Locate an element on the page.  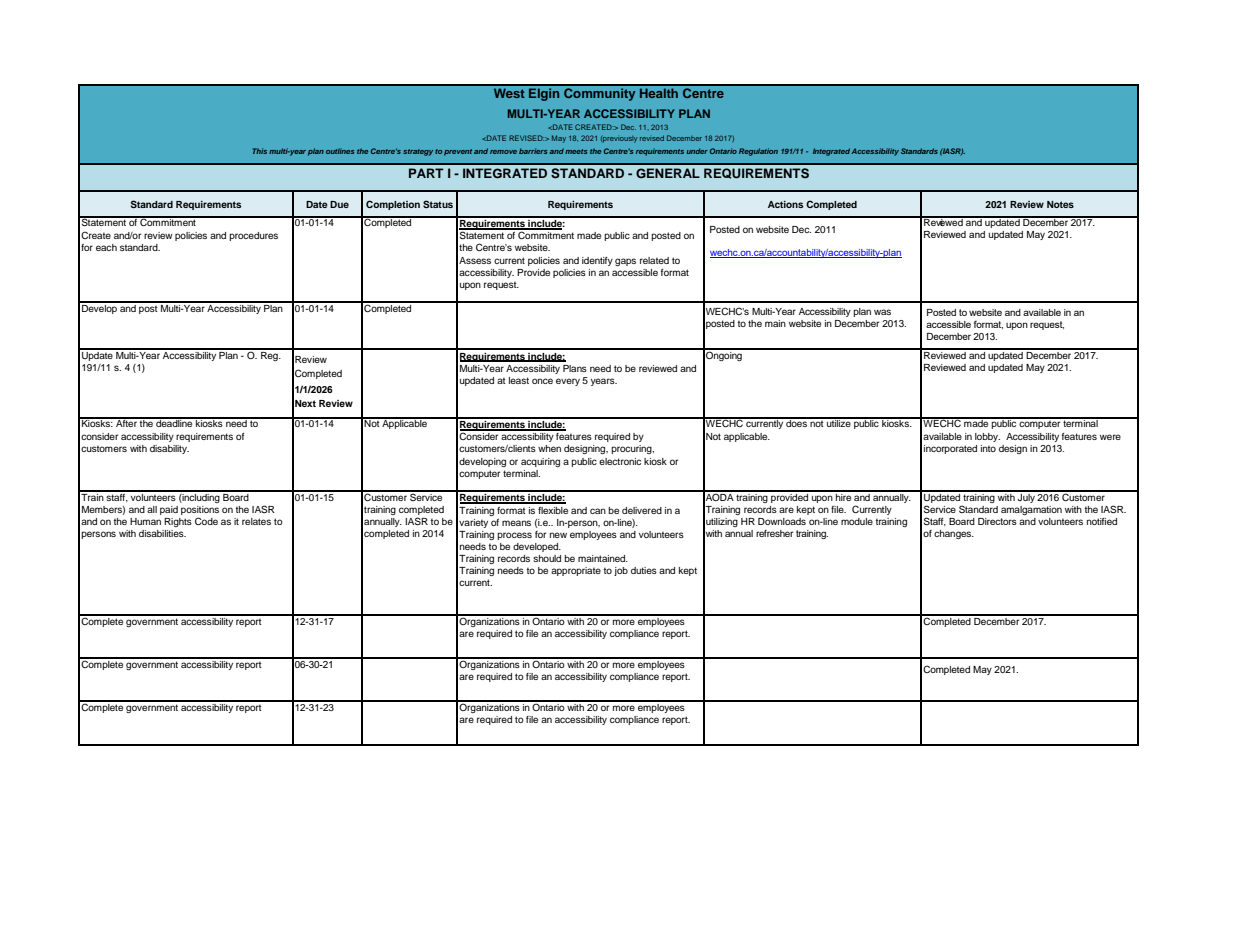
into is located at coordinates (988, 448).
